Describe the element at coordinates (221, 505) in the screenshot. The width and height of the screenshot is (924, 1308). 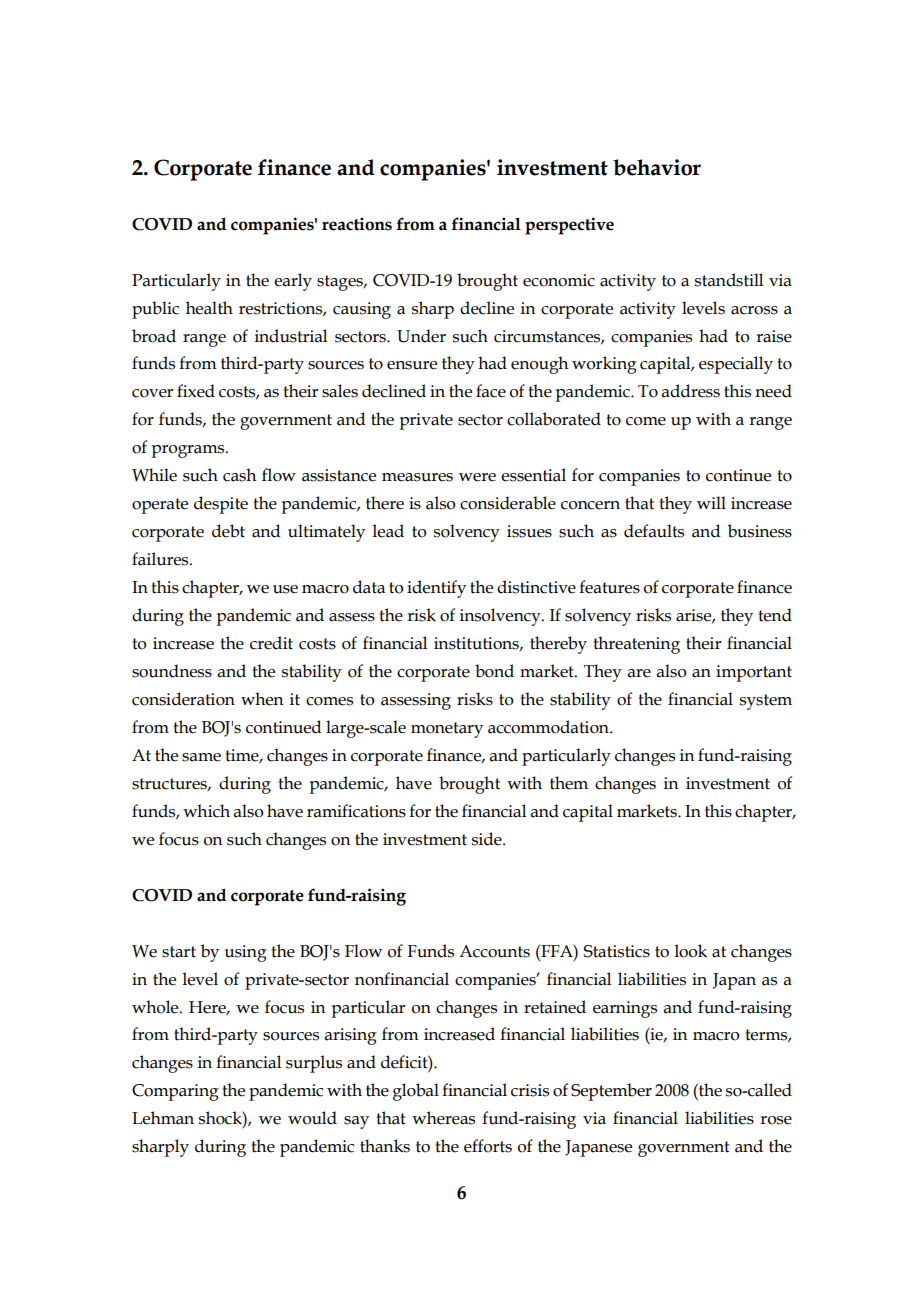
I see `despite` at that location.
